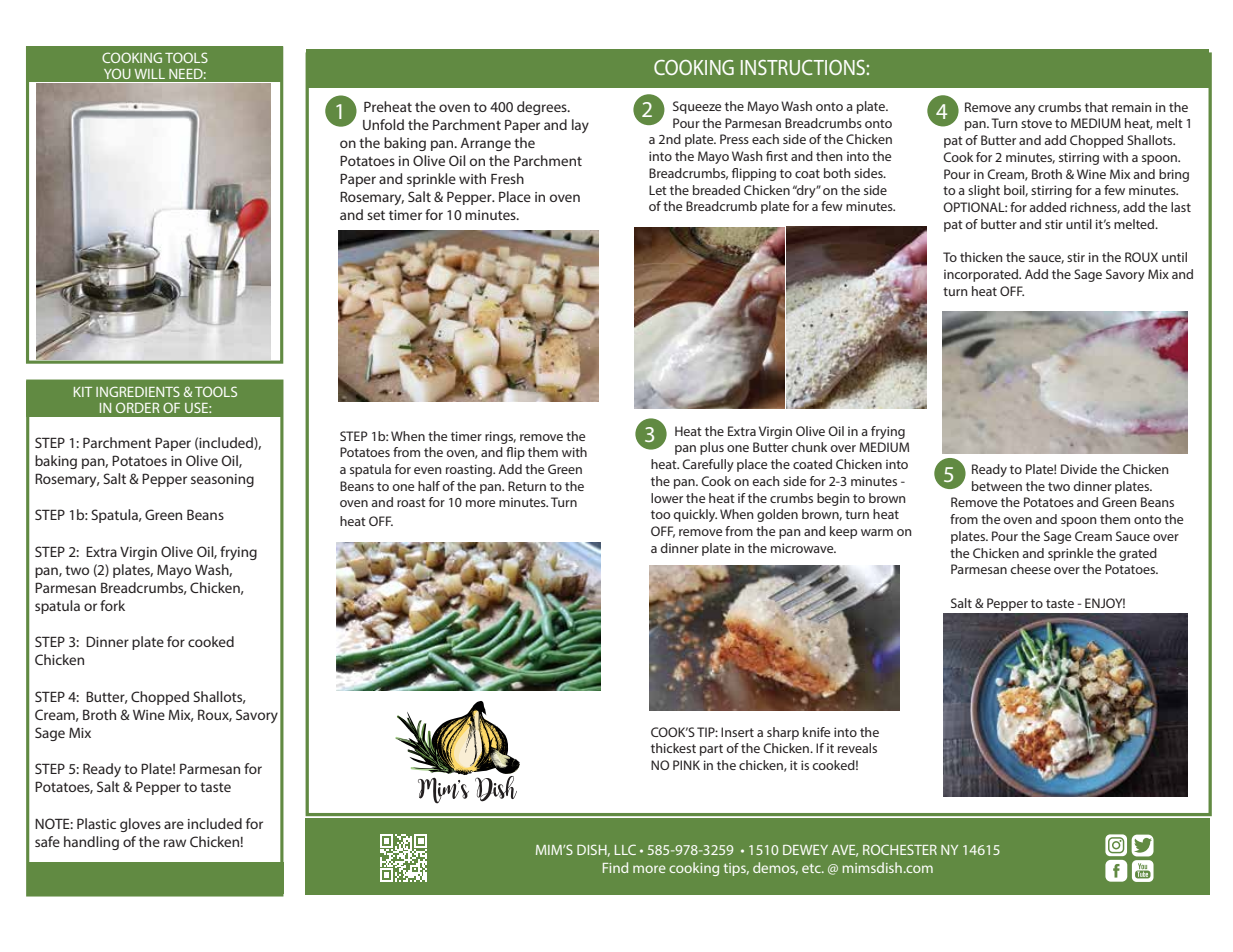 This image has height=952, width=1233. I want to click on raw, so click(175, 843).
